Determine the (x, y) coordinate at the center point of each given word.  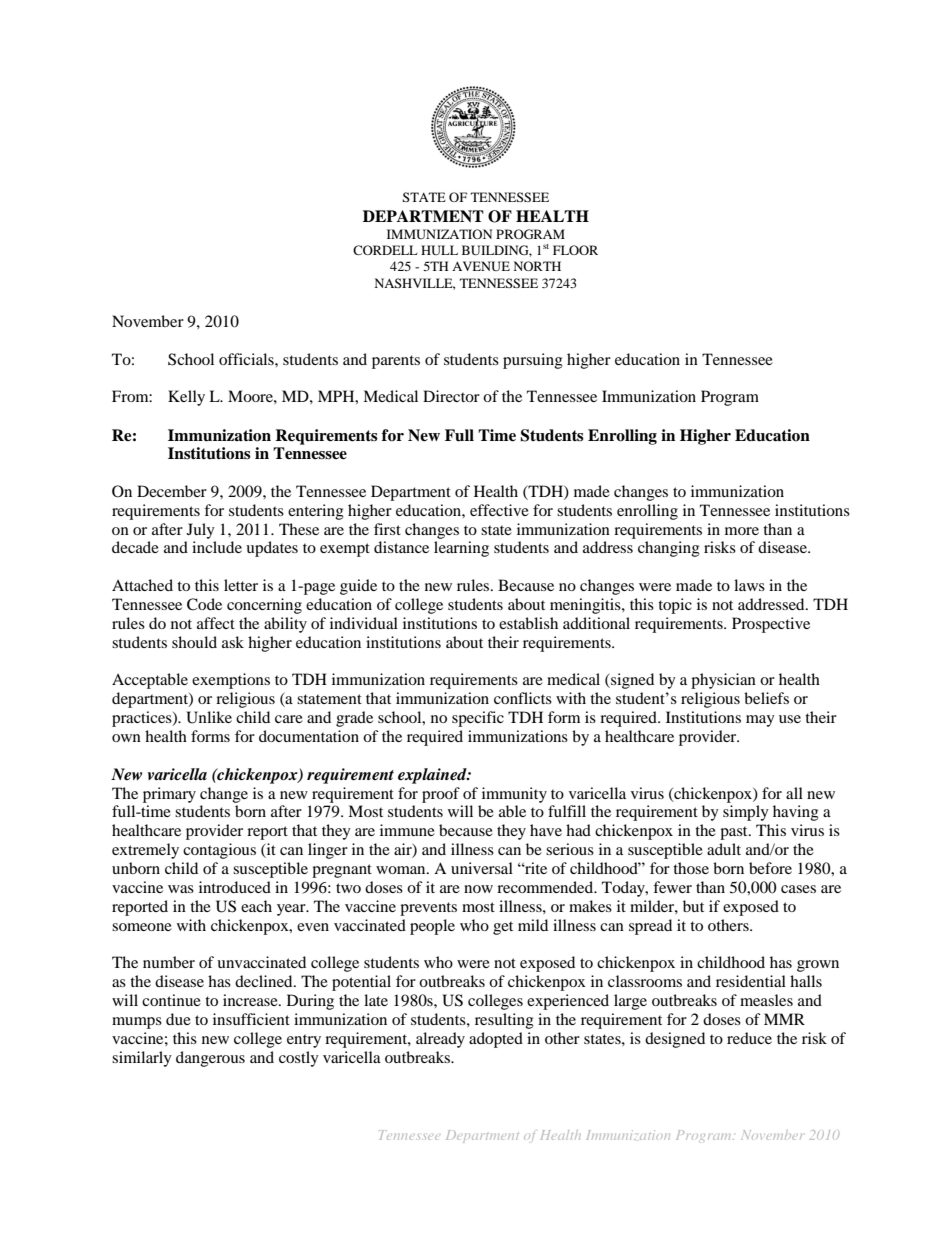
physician (723, 681)
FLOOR (575, 250)
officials (247, 359)
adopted (496, 1040)
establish (528, 623)
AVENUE (481, 266)
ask (233, 642)
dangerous (210, 1059)
